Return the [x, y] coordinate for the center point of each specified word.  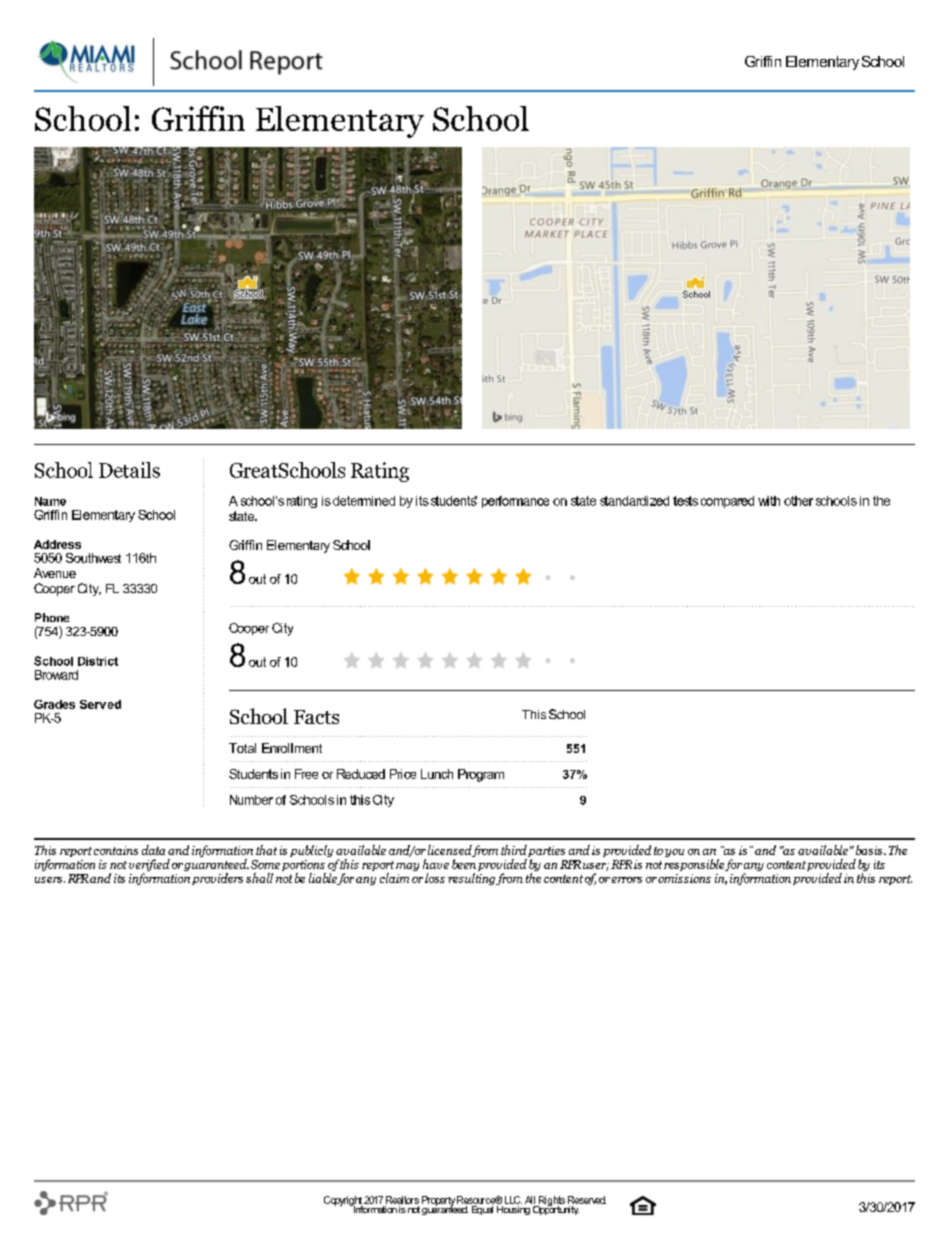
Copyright [344, 1202]
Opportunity [556, 1209]
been [464, 864]
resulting [473, 879]
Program [481, 775]
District [98, 661]
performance [515, 502]
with [769, 501]
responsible [695, 865]
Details [129, 470]
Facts [316, 717]
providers [217, 879]
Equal [481, 1209]
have [436, 864]
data [153, 850]
